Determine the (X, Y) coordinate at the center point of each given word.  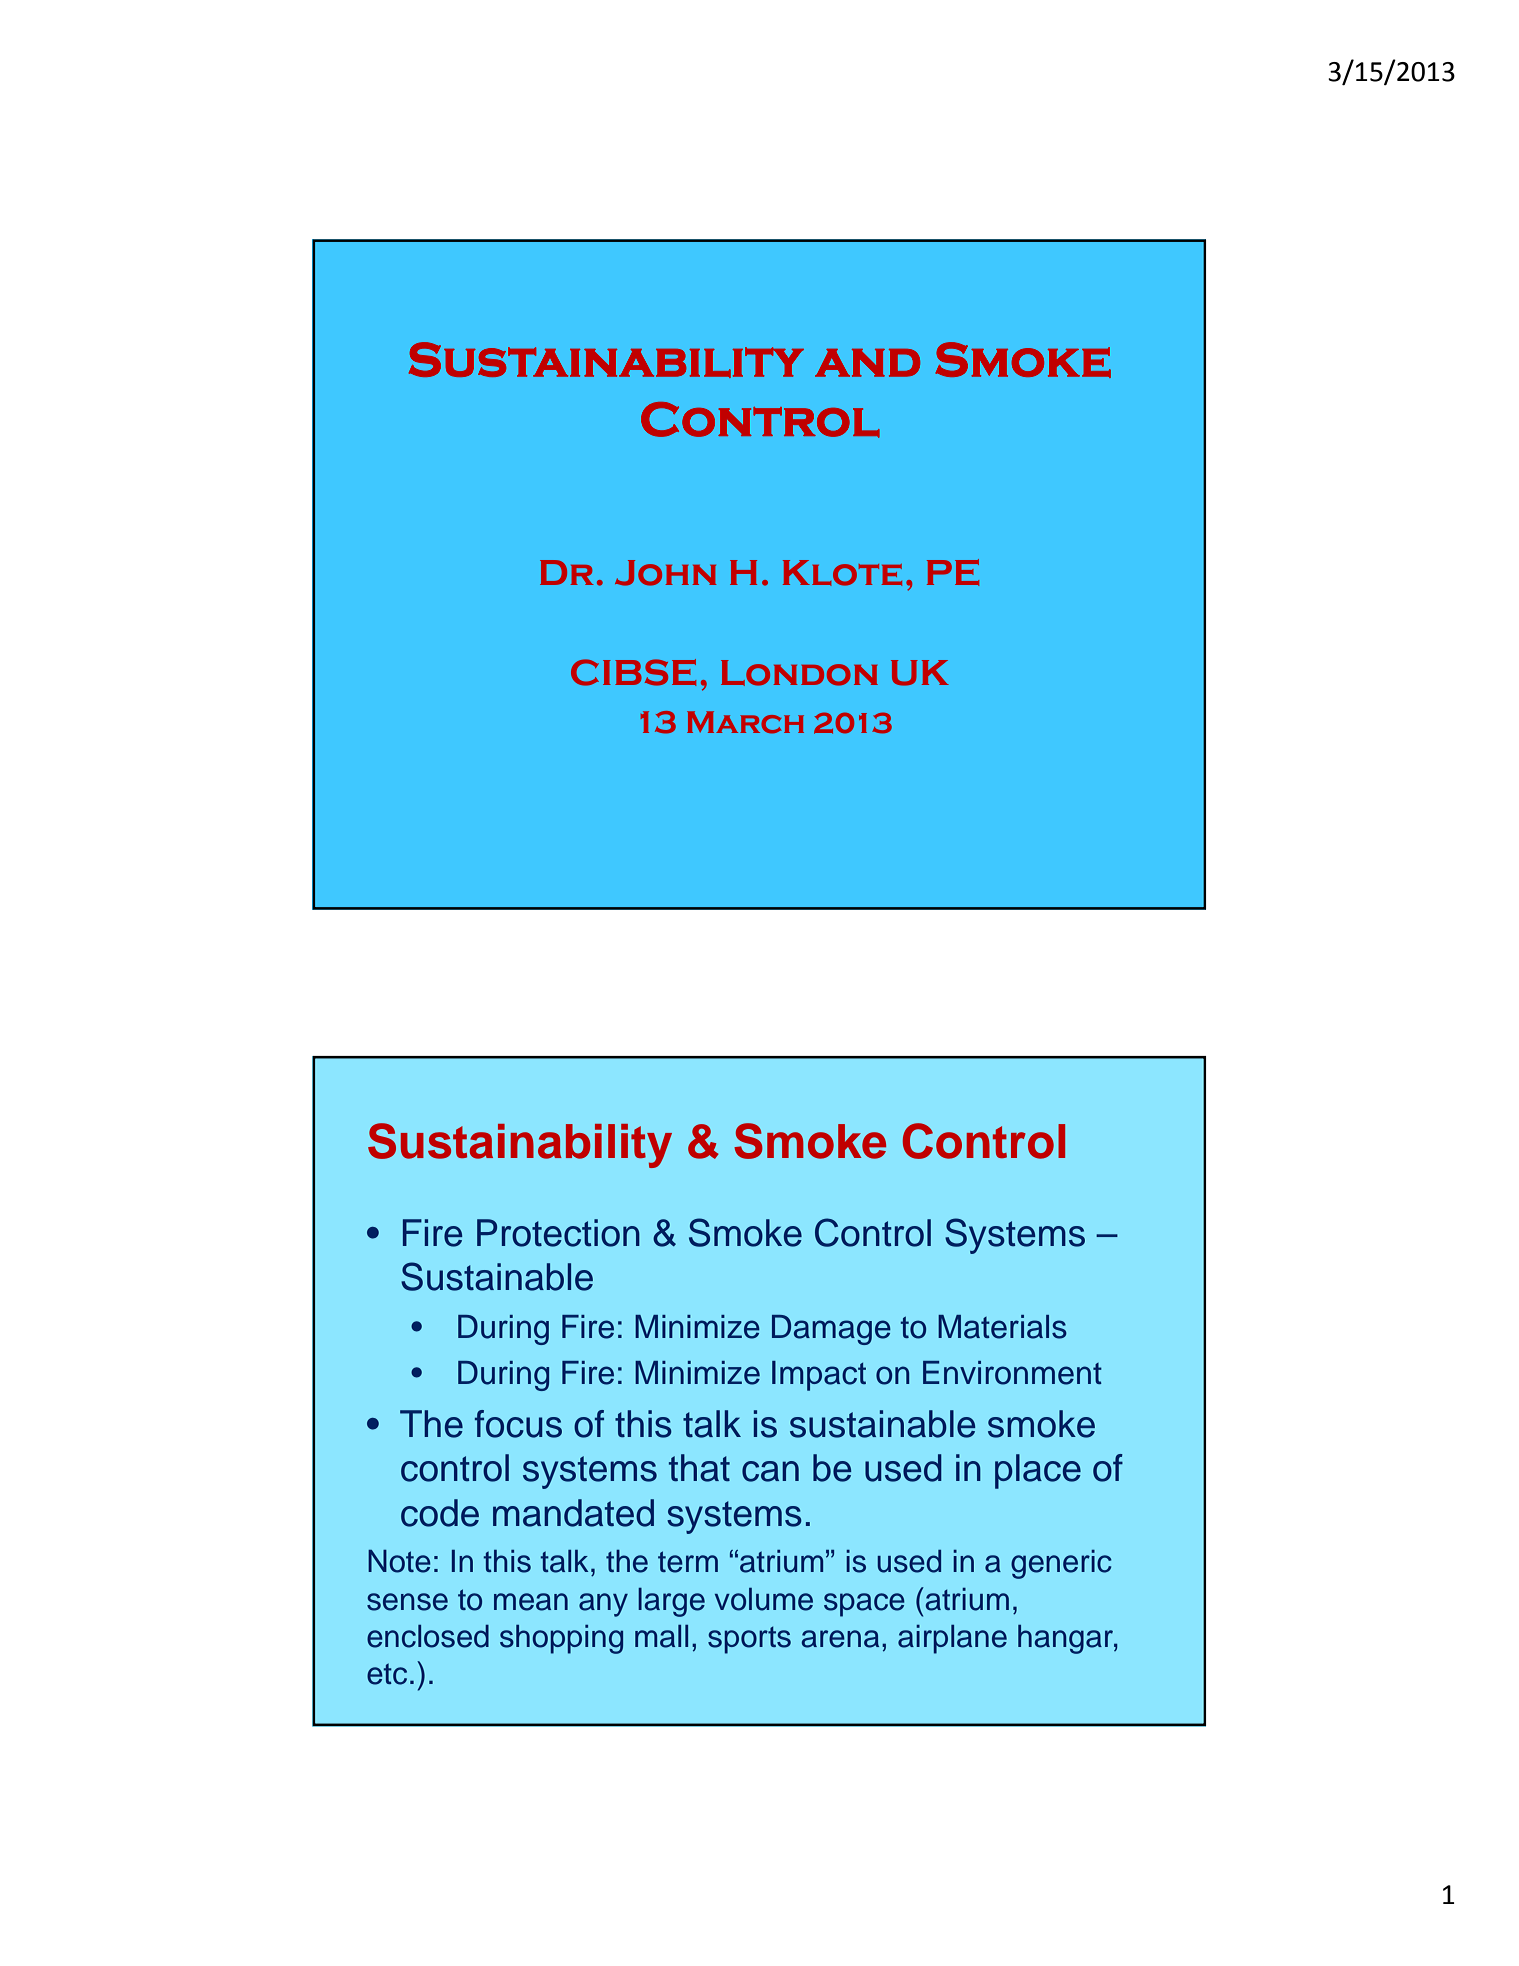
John (665, 573)
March (745, 722)
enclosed (428, 1636)
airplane (952, 1639)
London (799, 673)
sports (749, 1640)
